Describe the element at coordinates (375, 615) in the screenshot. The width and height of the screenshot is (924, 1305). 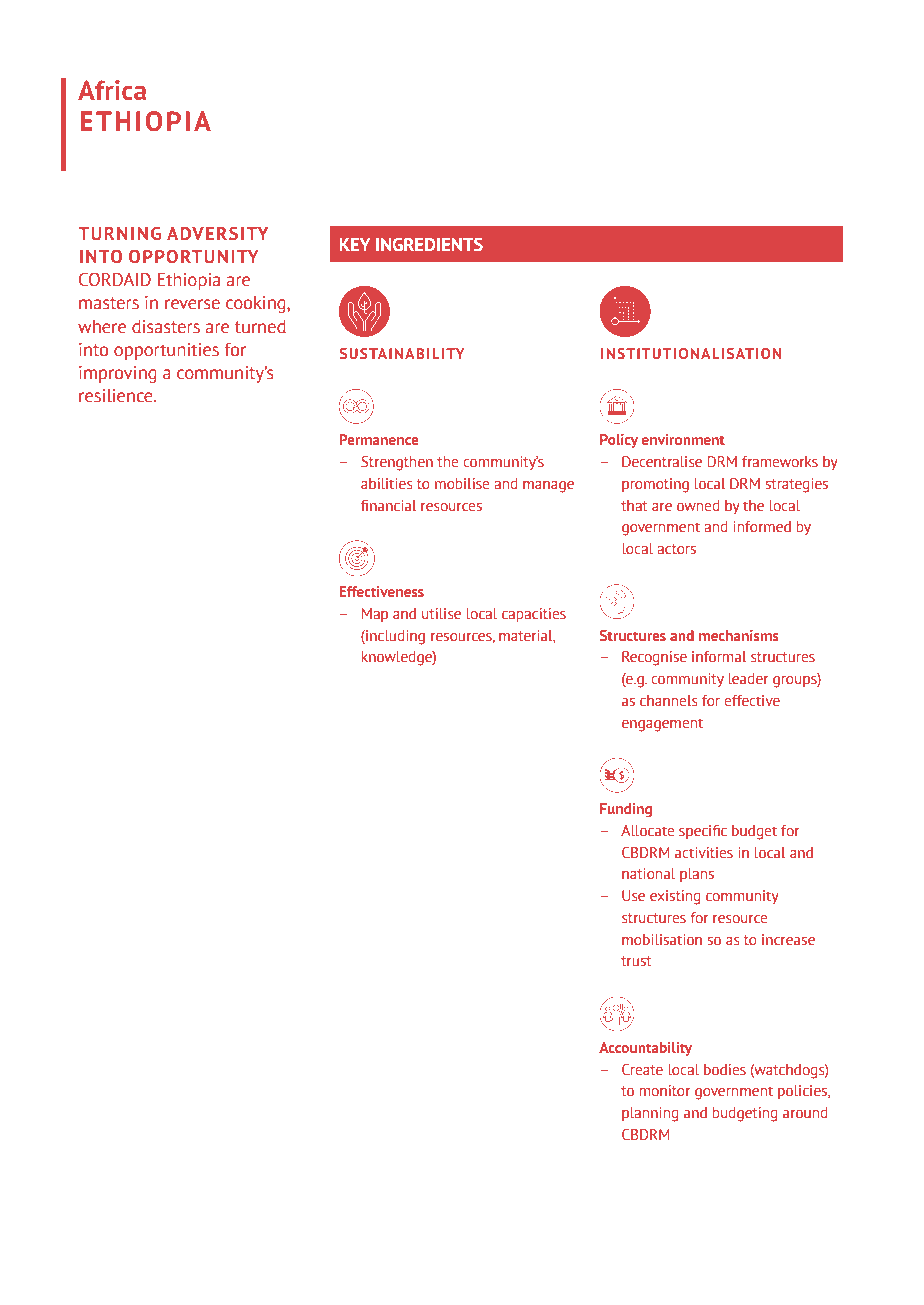
I see `Map` at that location.
